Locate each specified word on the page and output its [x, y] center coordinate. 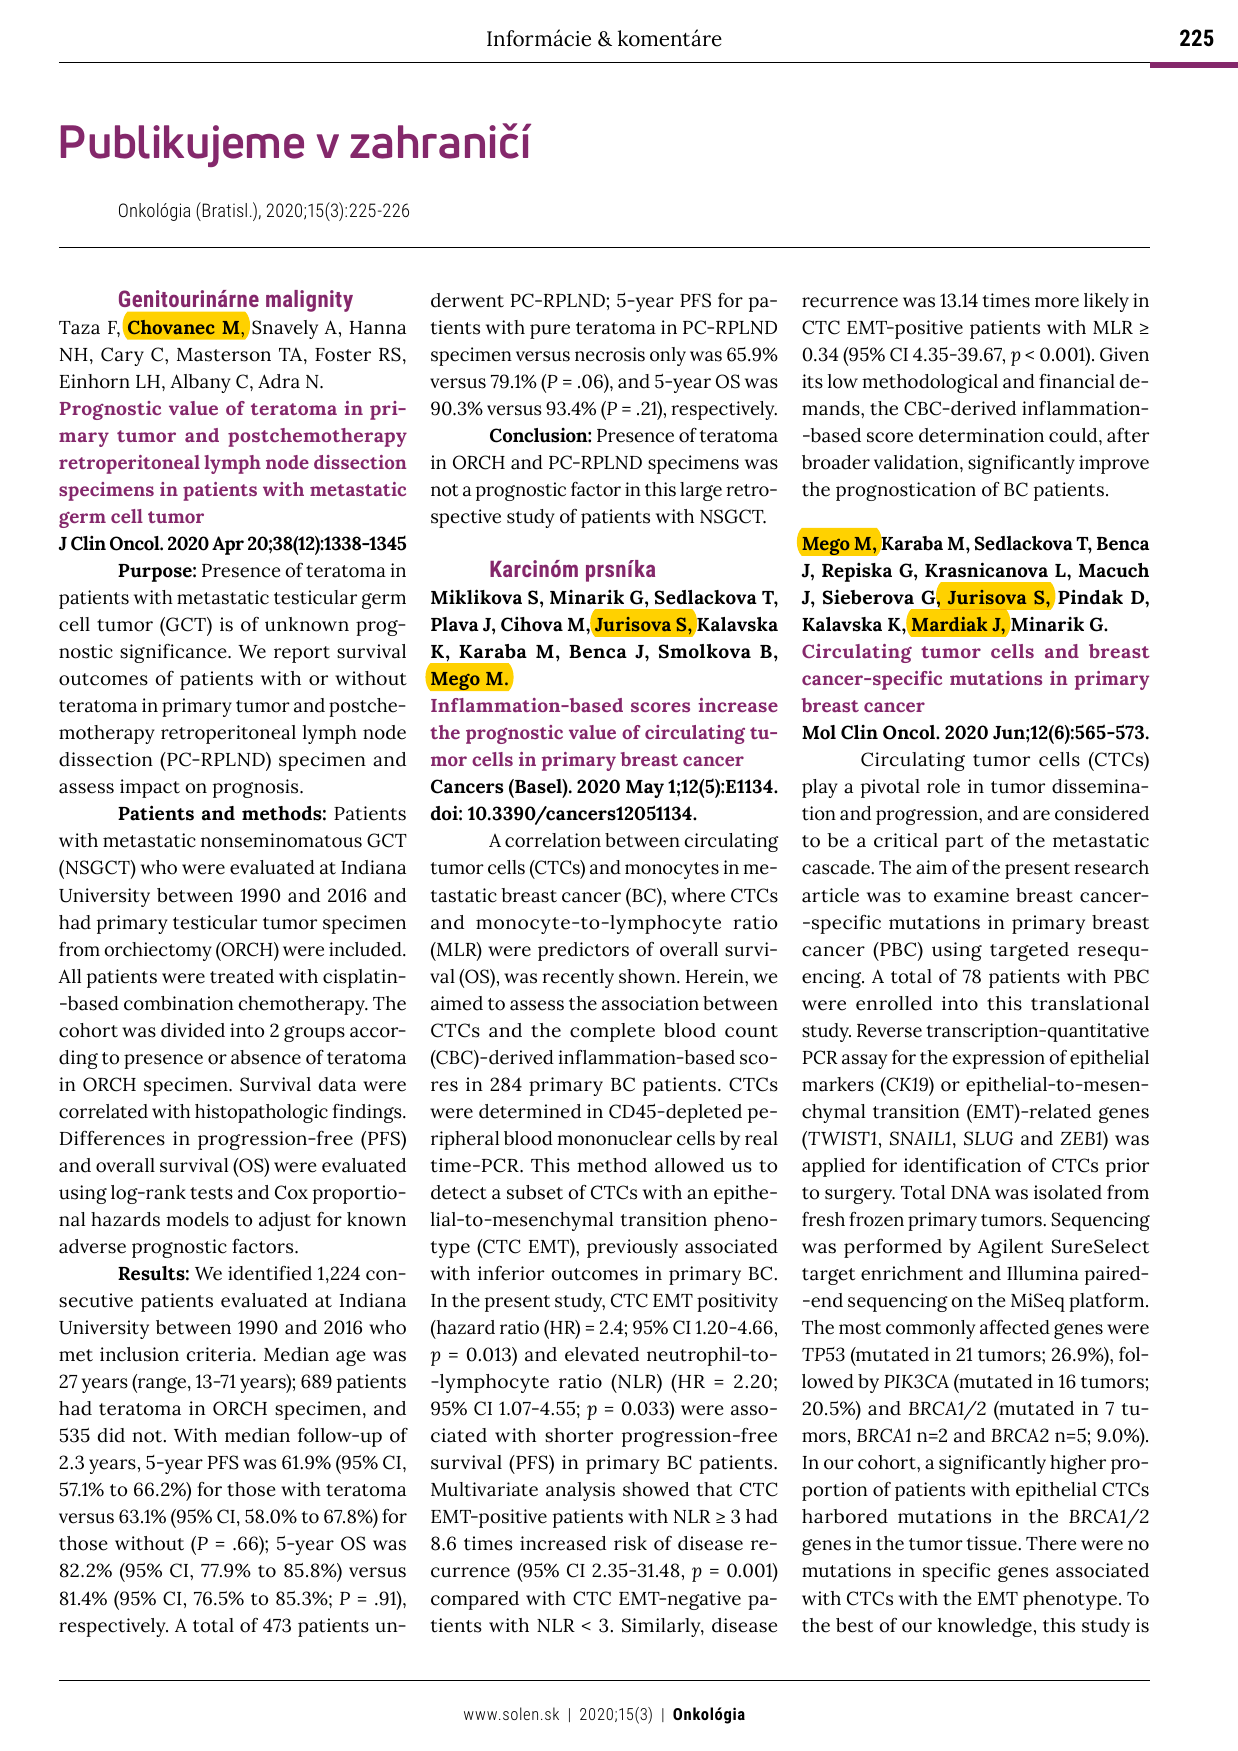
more [1057, 302]
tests [211, 1193]
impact [150, 788]
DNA [971, 1192]
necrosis [610, 354]
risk [630, 1543]
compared [475, 1600]
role [943, 786]
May [645, 789]
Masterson [224, 355]
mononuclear [614, 1138]
